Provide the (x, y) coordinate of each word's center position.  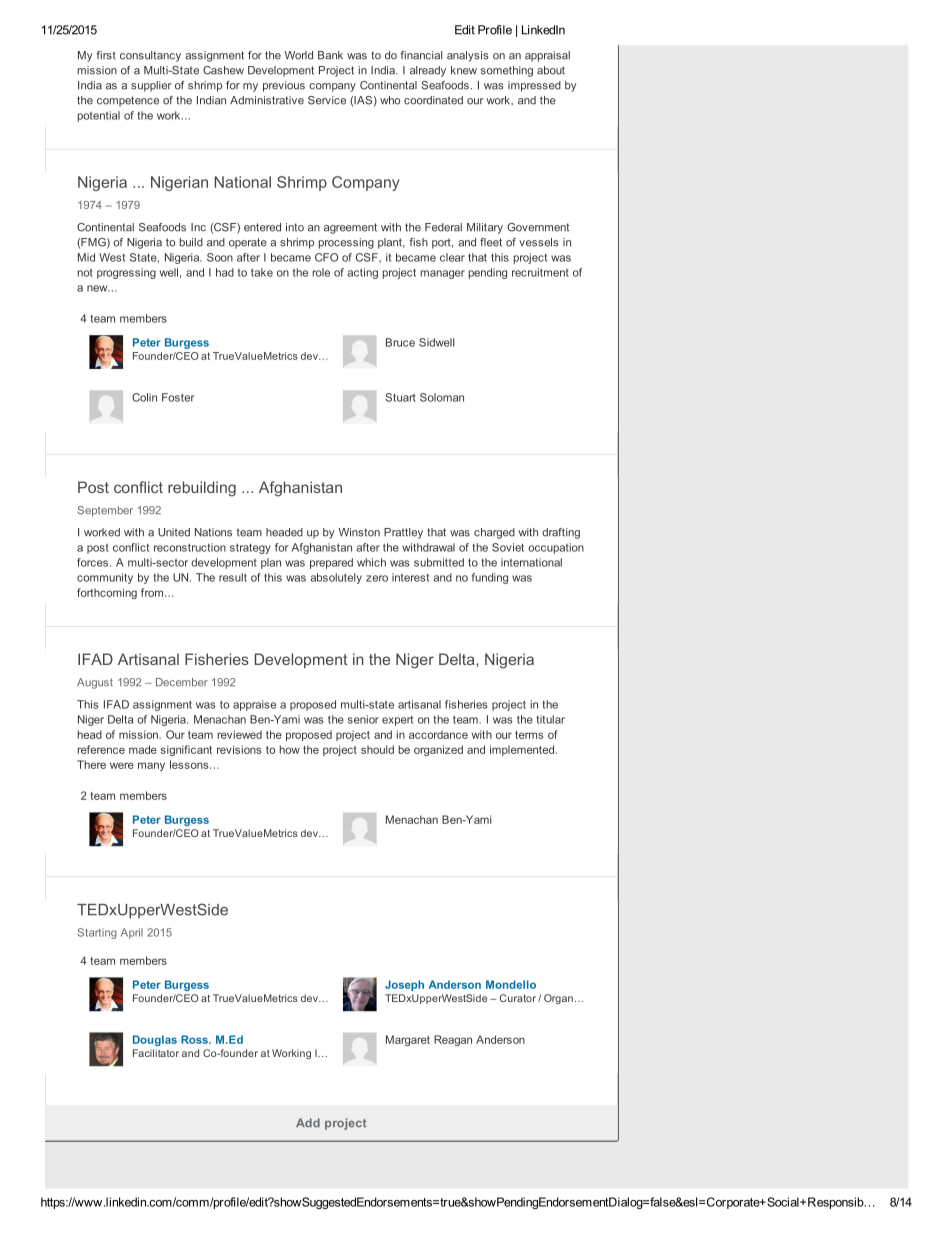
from (152, 592)
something (507, 71)
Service (327, 100)
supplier (151, 86)
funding (490, 578)
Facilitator (156, 1053)
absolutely (336, 578)
